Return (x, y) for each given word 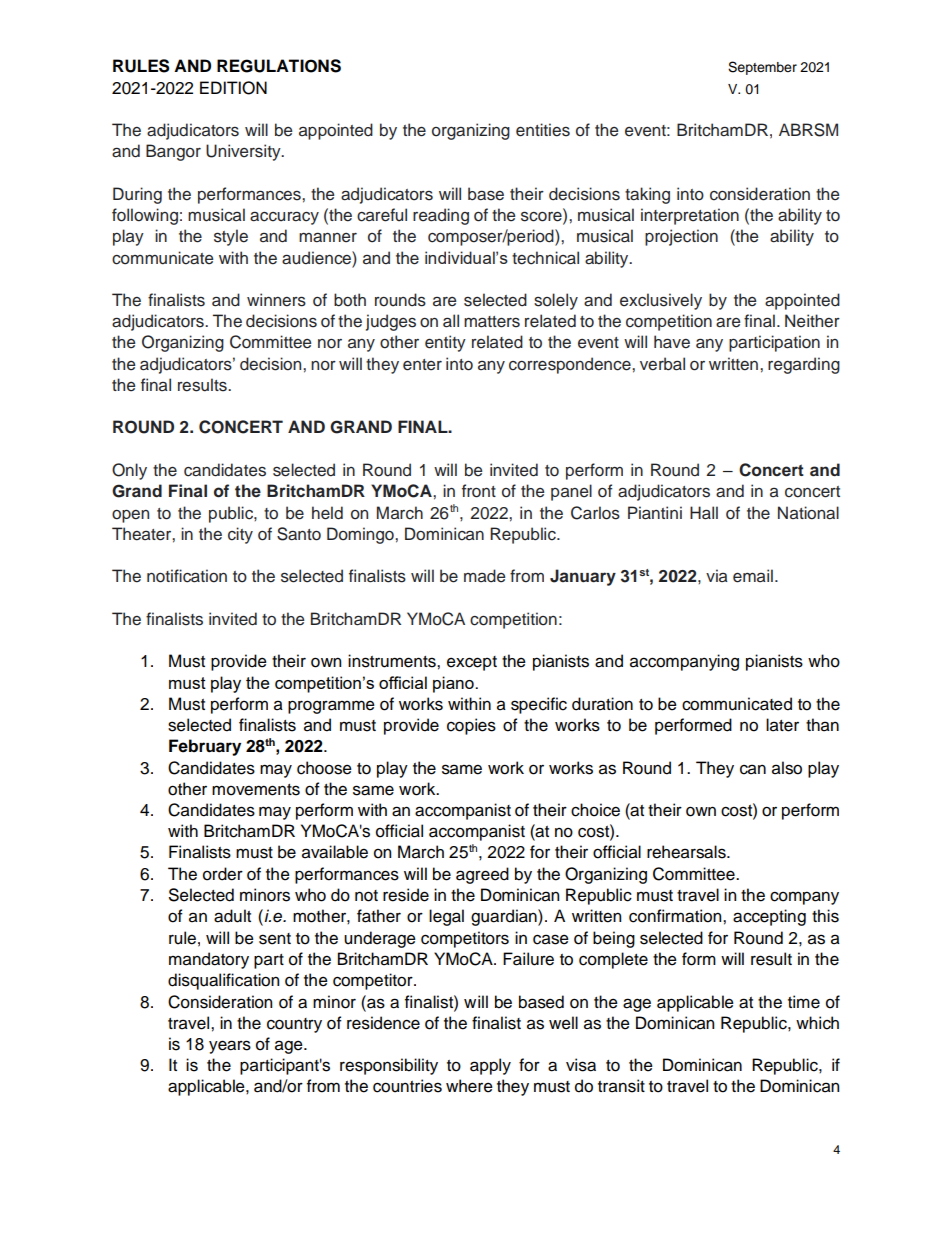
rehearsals (687, 852)
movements (256, 790)
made (484, 576)
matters (492, 322)
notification (187, 576)
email (753, 576)
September (762, 68)
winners (276, 300)
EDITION (233, 88)
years (230, 1047)
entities (543, 130)
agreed (482, 875)
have (672, 342)
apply (490, 1066)
